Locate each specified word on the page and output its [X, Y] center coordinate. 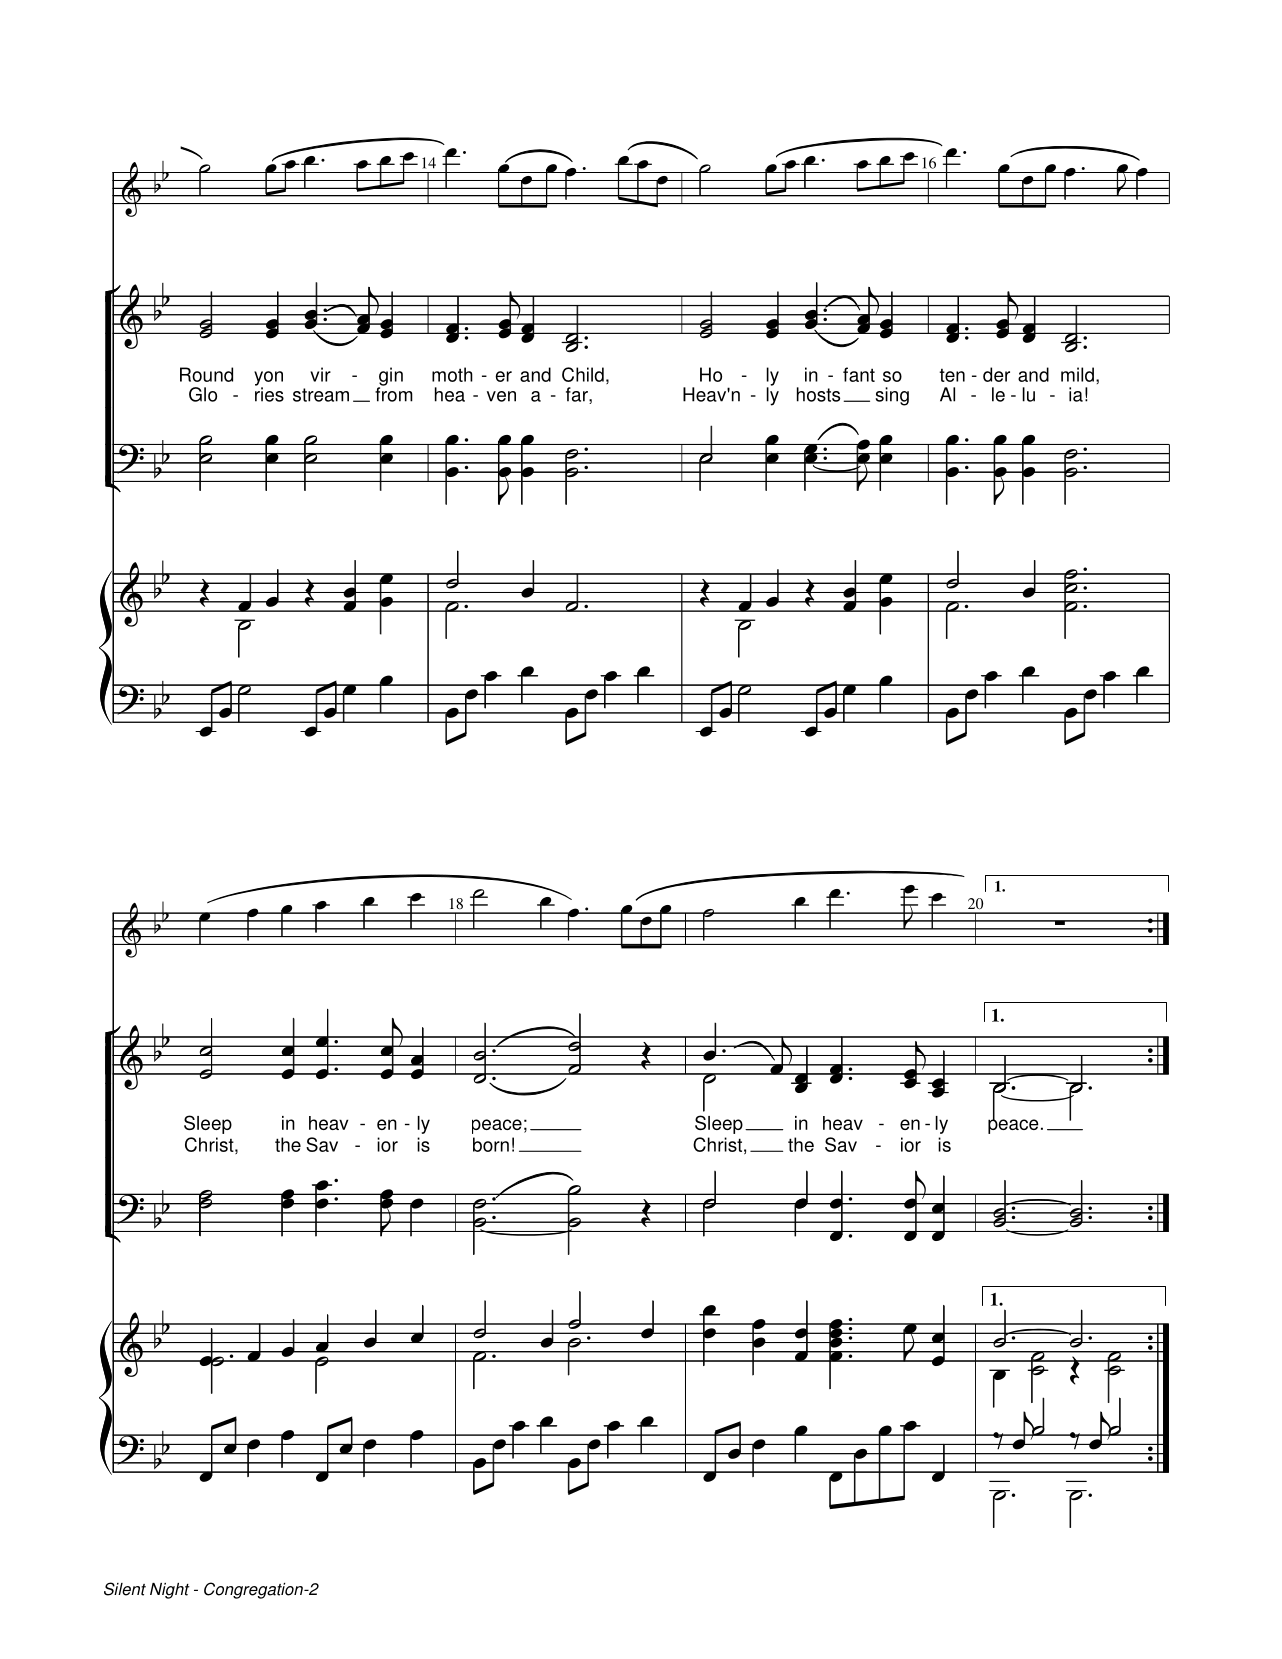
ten [952, 375]
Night [170, 1591]
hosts [818, 394]
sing [892, 396]
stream [321, 395]
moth [452, 374]
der [996, 374]
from [394, 393]
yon [268, 379]
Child [583, 374]
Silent [125, 1589]
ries [269, 393]
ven [501, 396]
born [491, 1144]
